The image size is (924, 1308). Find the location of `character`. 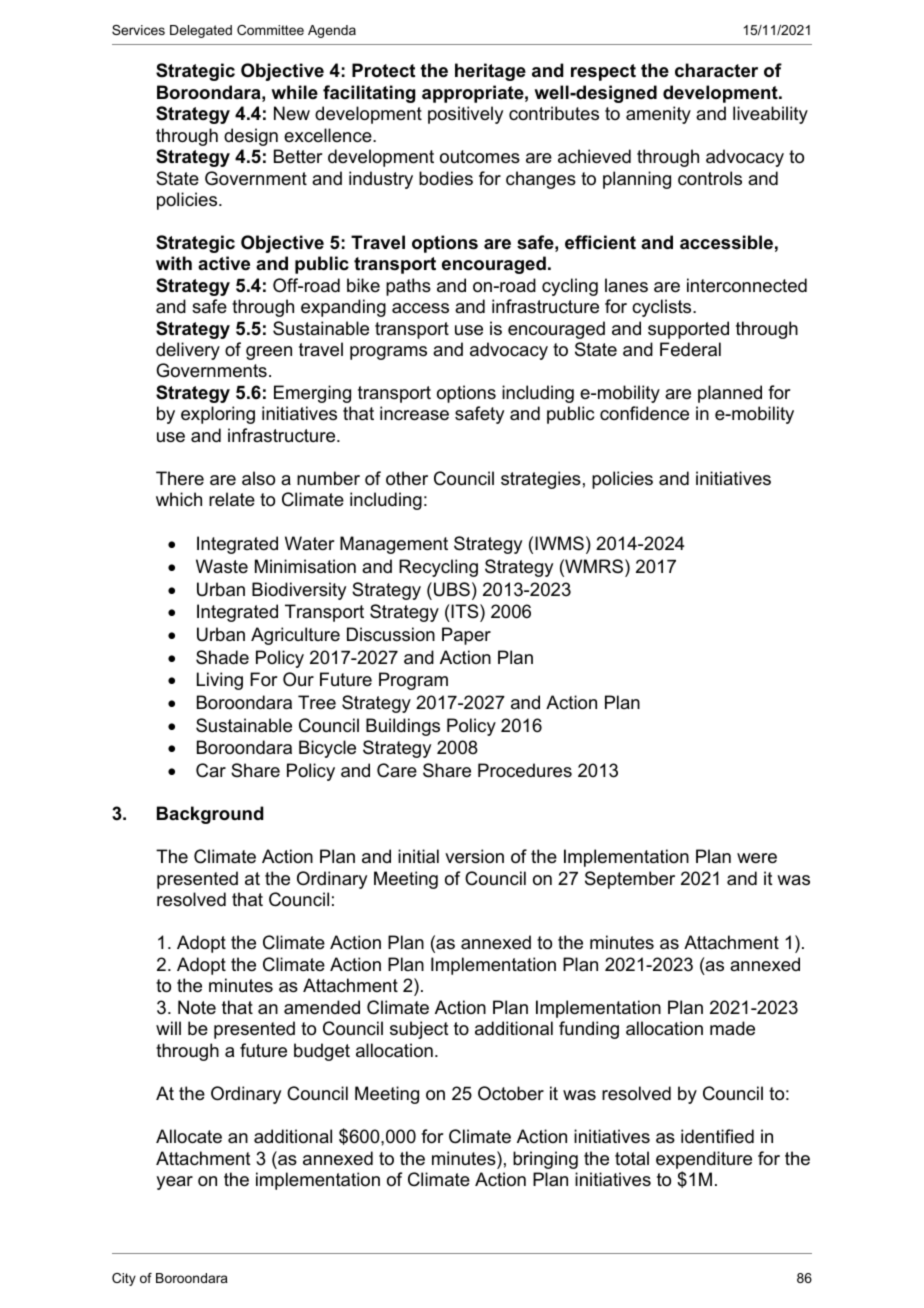

character is located at coordinates (716, 70).
